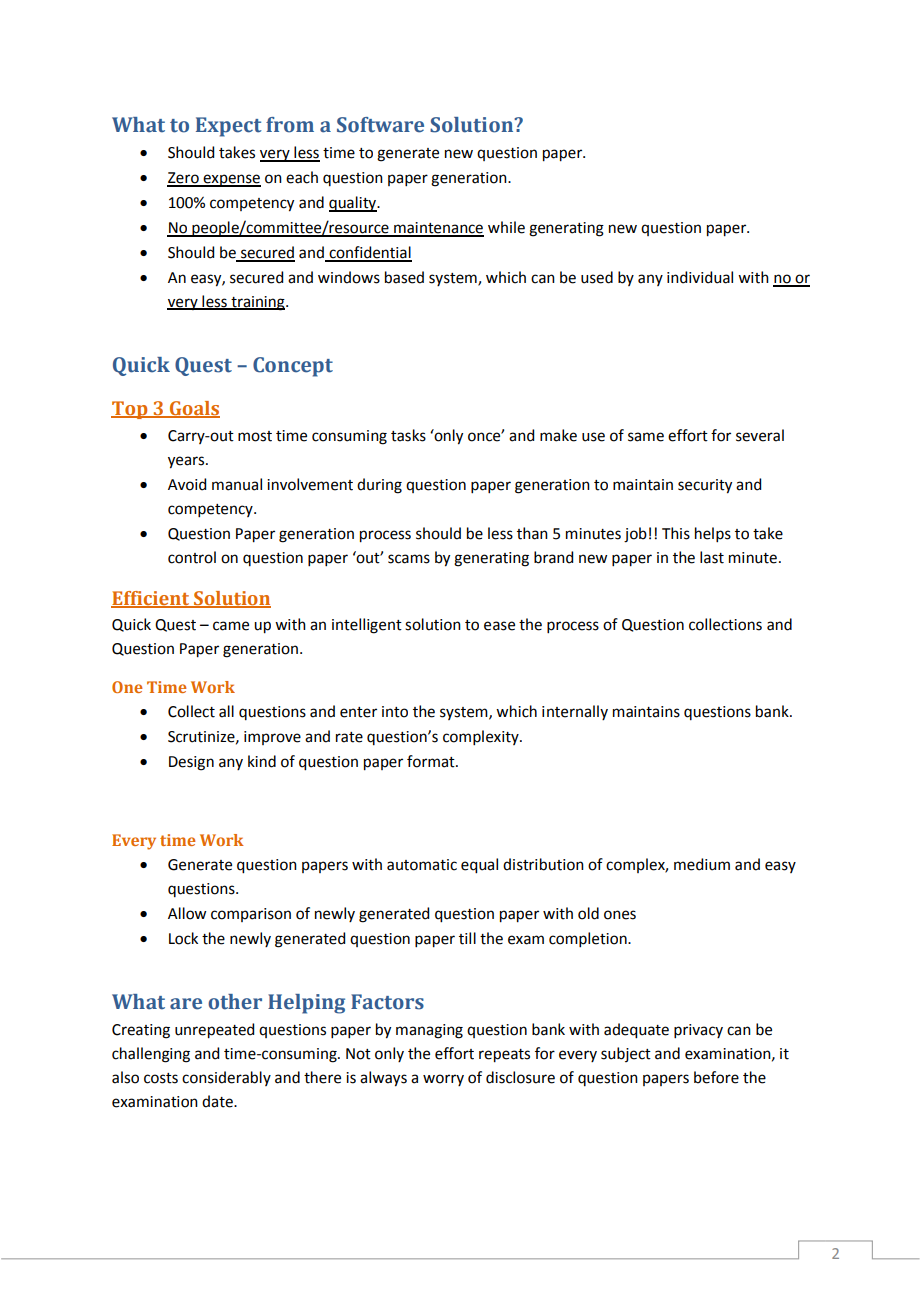 This image has width=924, height=1308. Describe the element at coordinates (191, 763) in the image. I see `Design` at that location.
